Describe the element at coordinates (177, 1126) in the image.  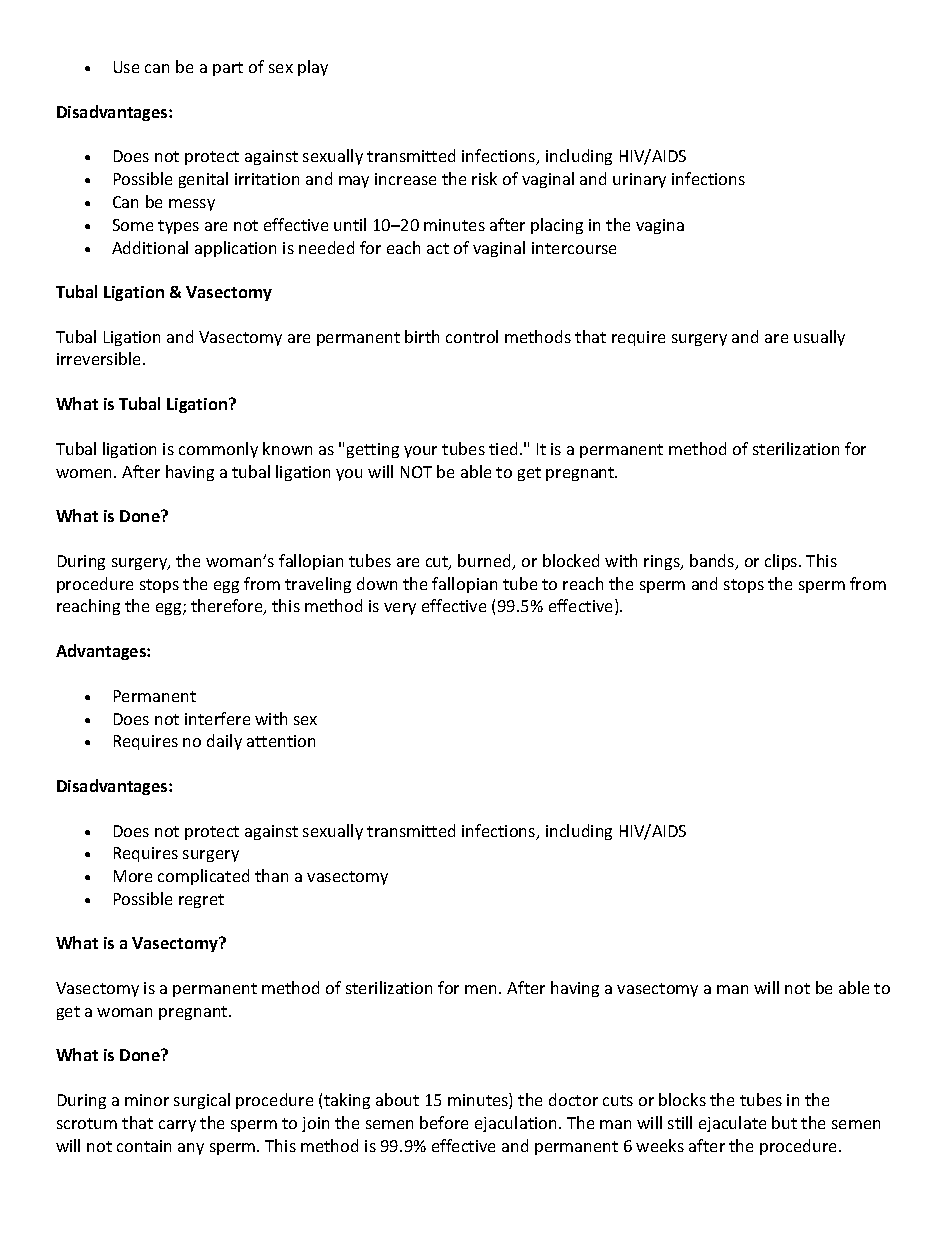
I see `carry` at that location.
